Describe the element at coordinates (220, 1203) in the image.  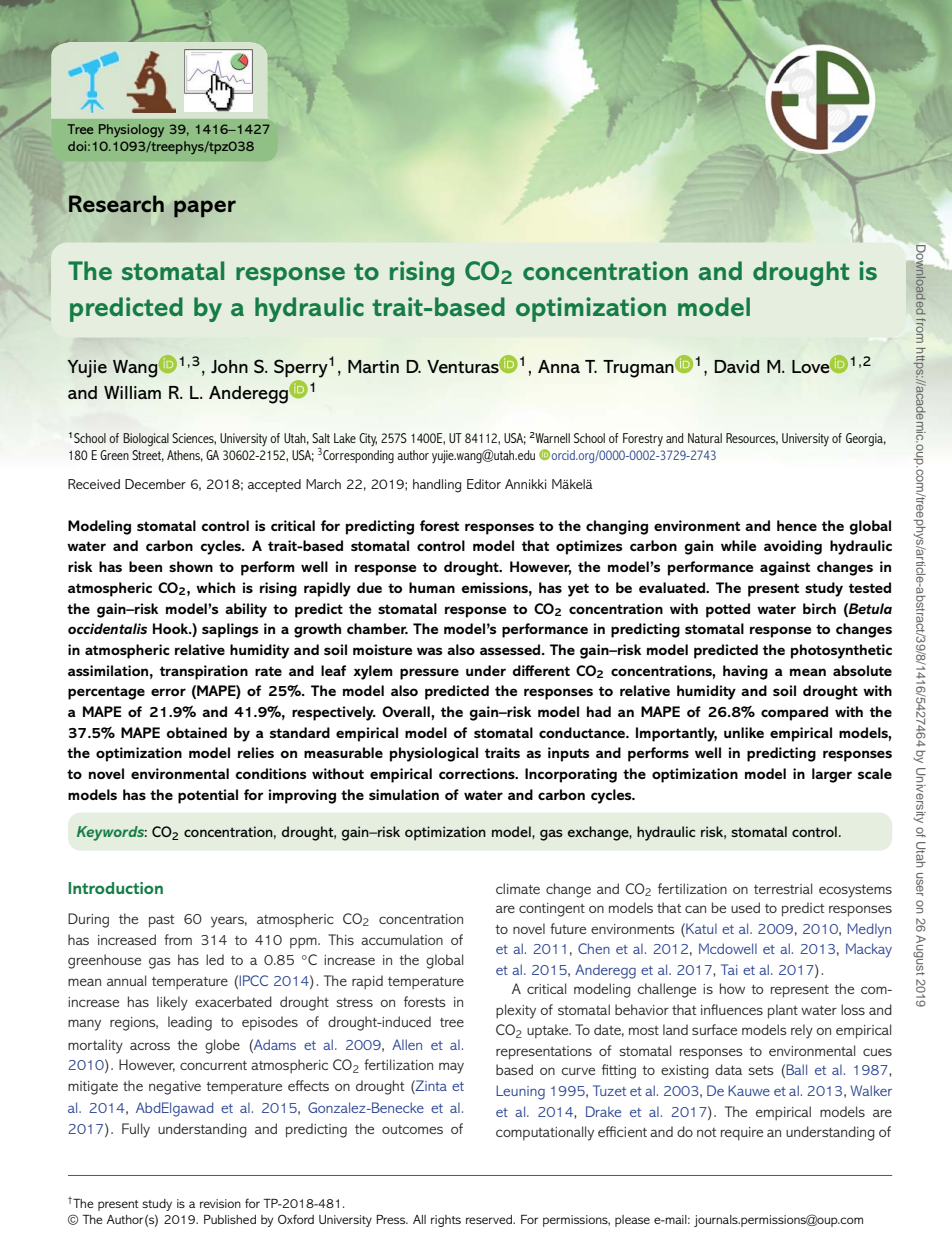
I see `revision` at that location.
